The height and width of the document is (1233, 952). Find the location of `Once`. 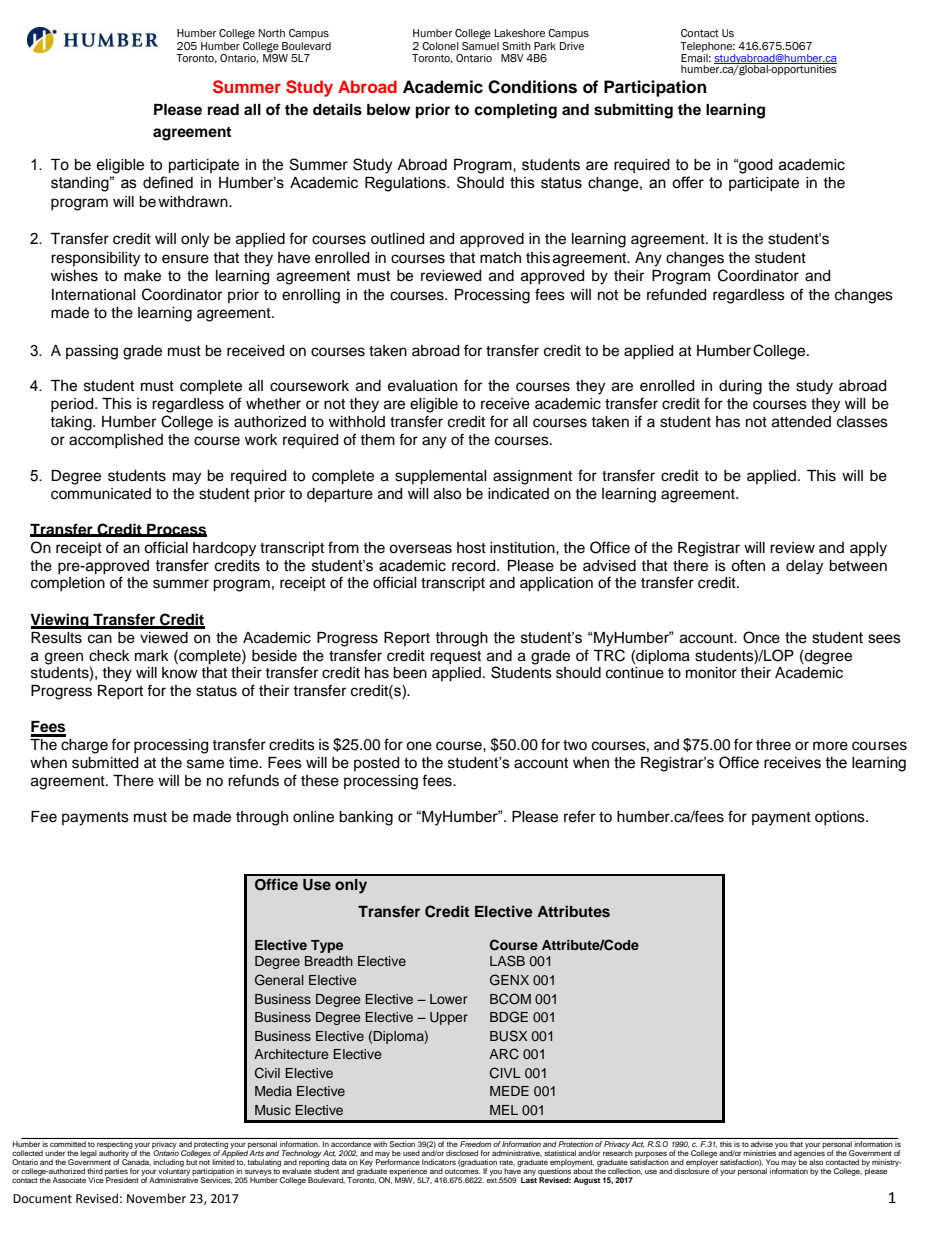

Once is located at coordinates (761, 637).
